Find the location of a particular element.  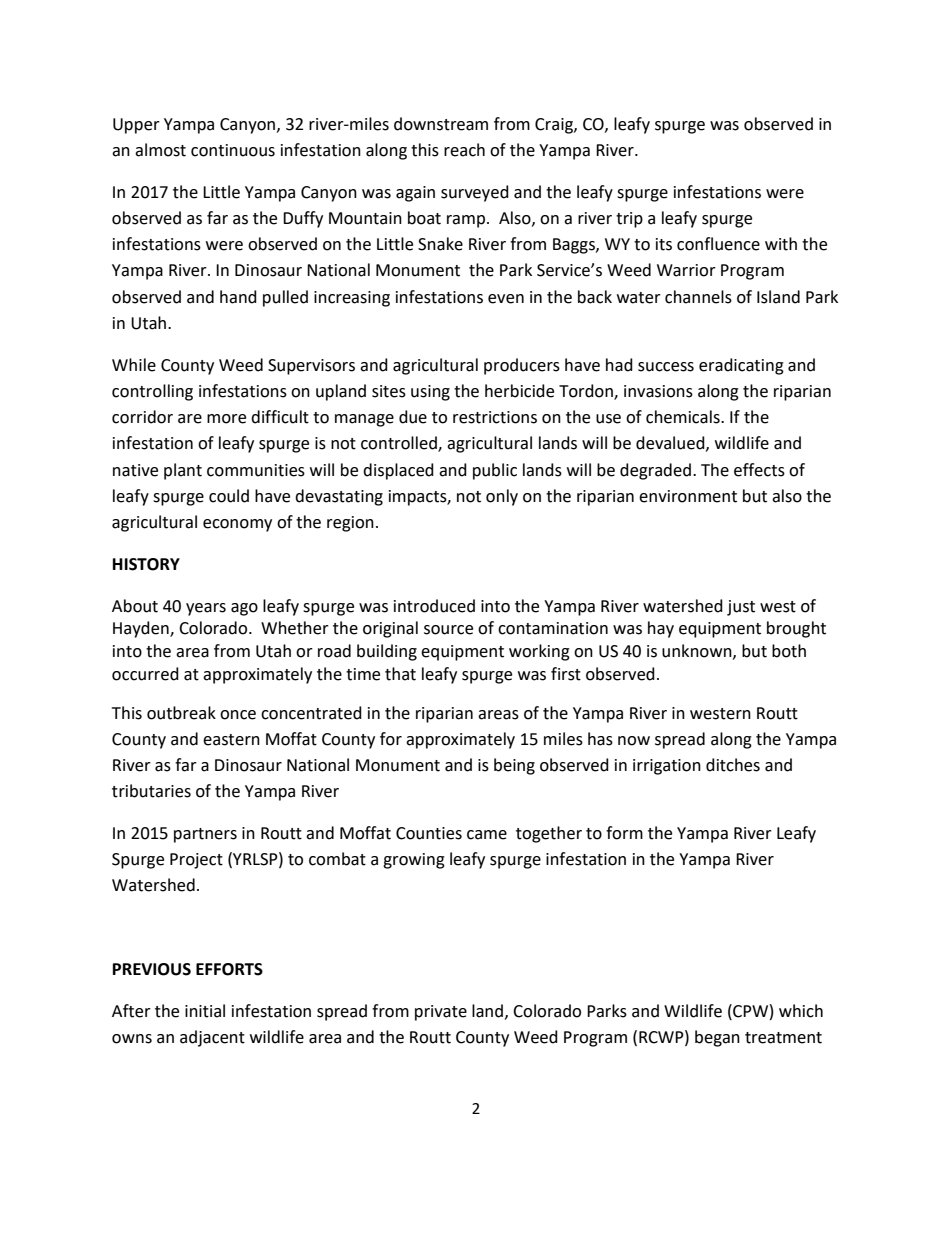

chemicals is located at coordinates (684, 417).
